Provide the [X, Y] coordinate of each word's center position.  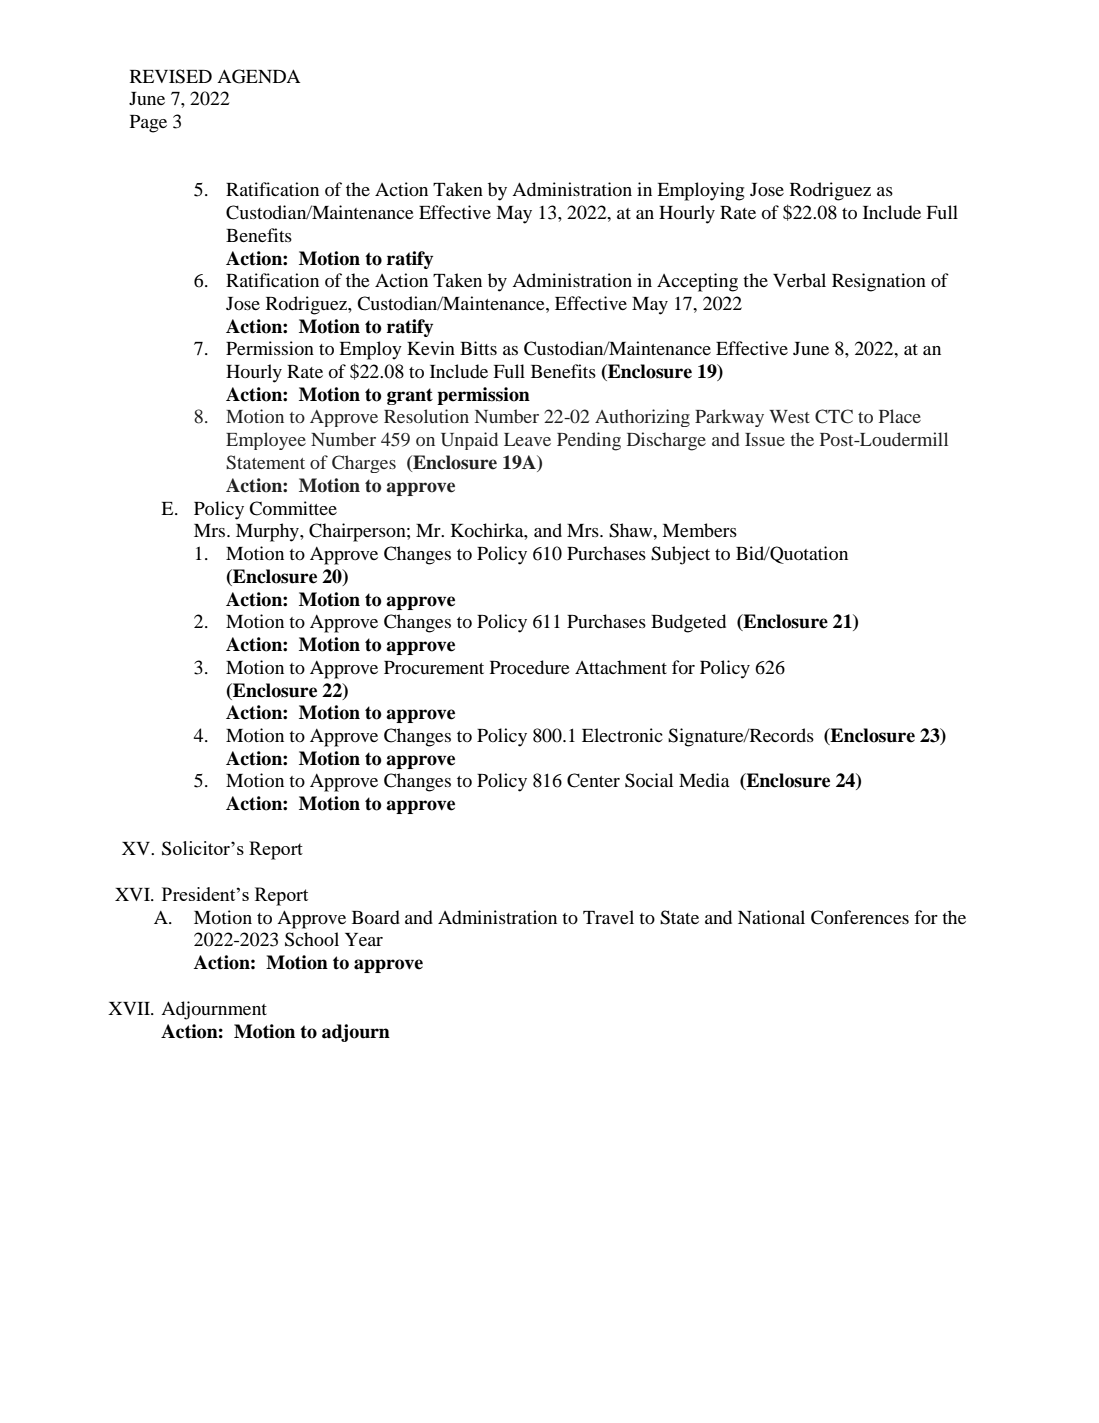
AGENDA [259, 76]
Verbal [799, 280]
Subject [680, 555]
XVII [130, 1008]
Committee [293, 508]
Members [699, 530]
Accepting [697, 282]
